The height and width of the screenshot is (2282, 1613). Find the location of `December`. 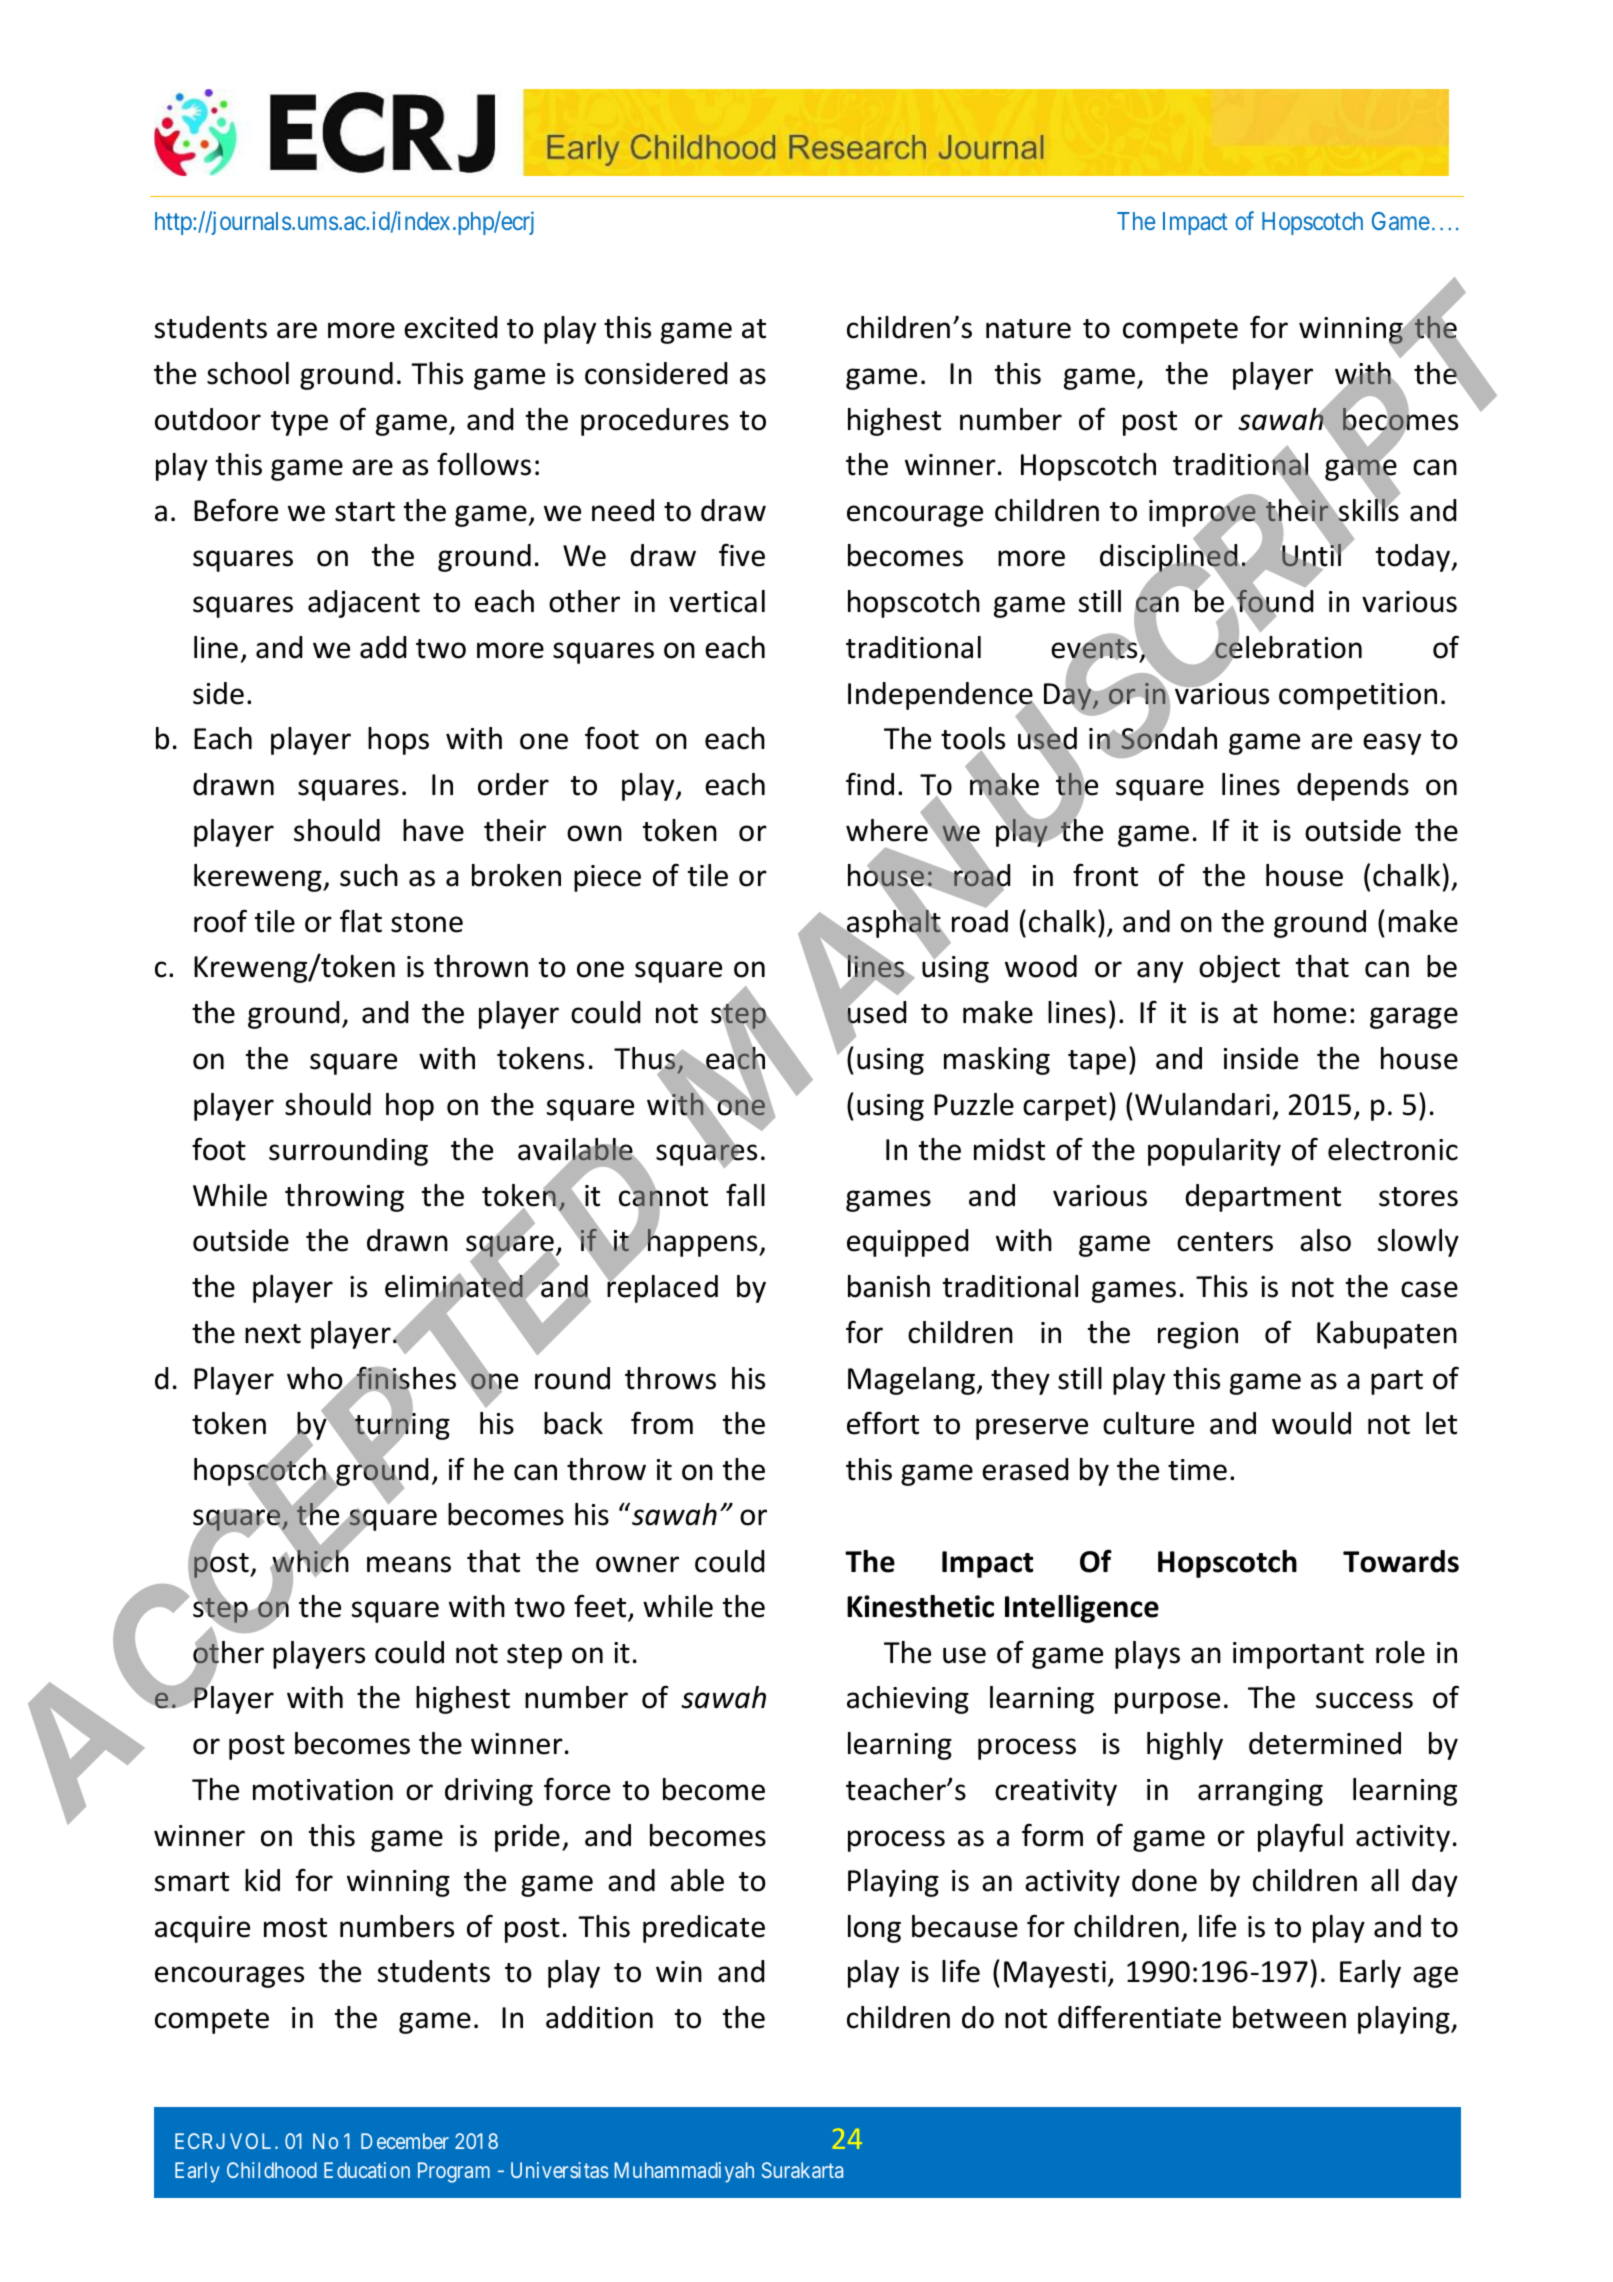

December is located at coordinates (405, 2141).
